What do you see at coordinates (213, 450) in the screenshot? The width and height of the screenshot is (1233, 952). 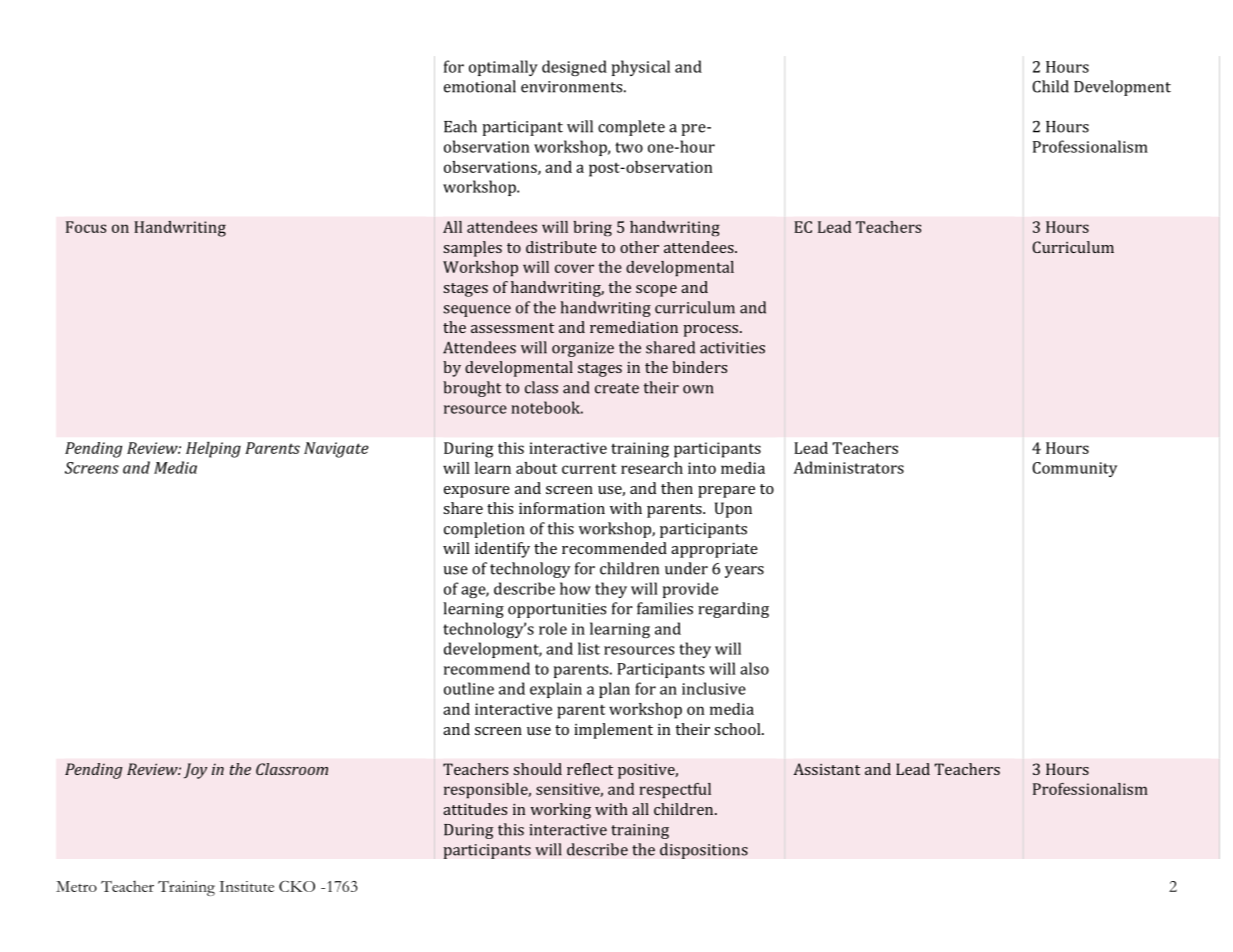 I see `Helping` at bounding box center [213, 450].
